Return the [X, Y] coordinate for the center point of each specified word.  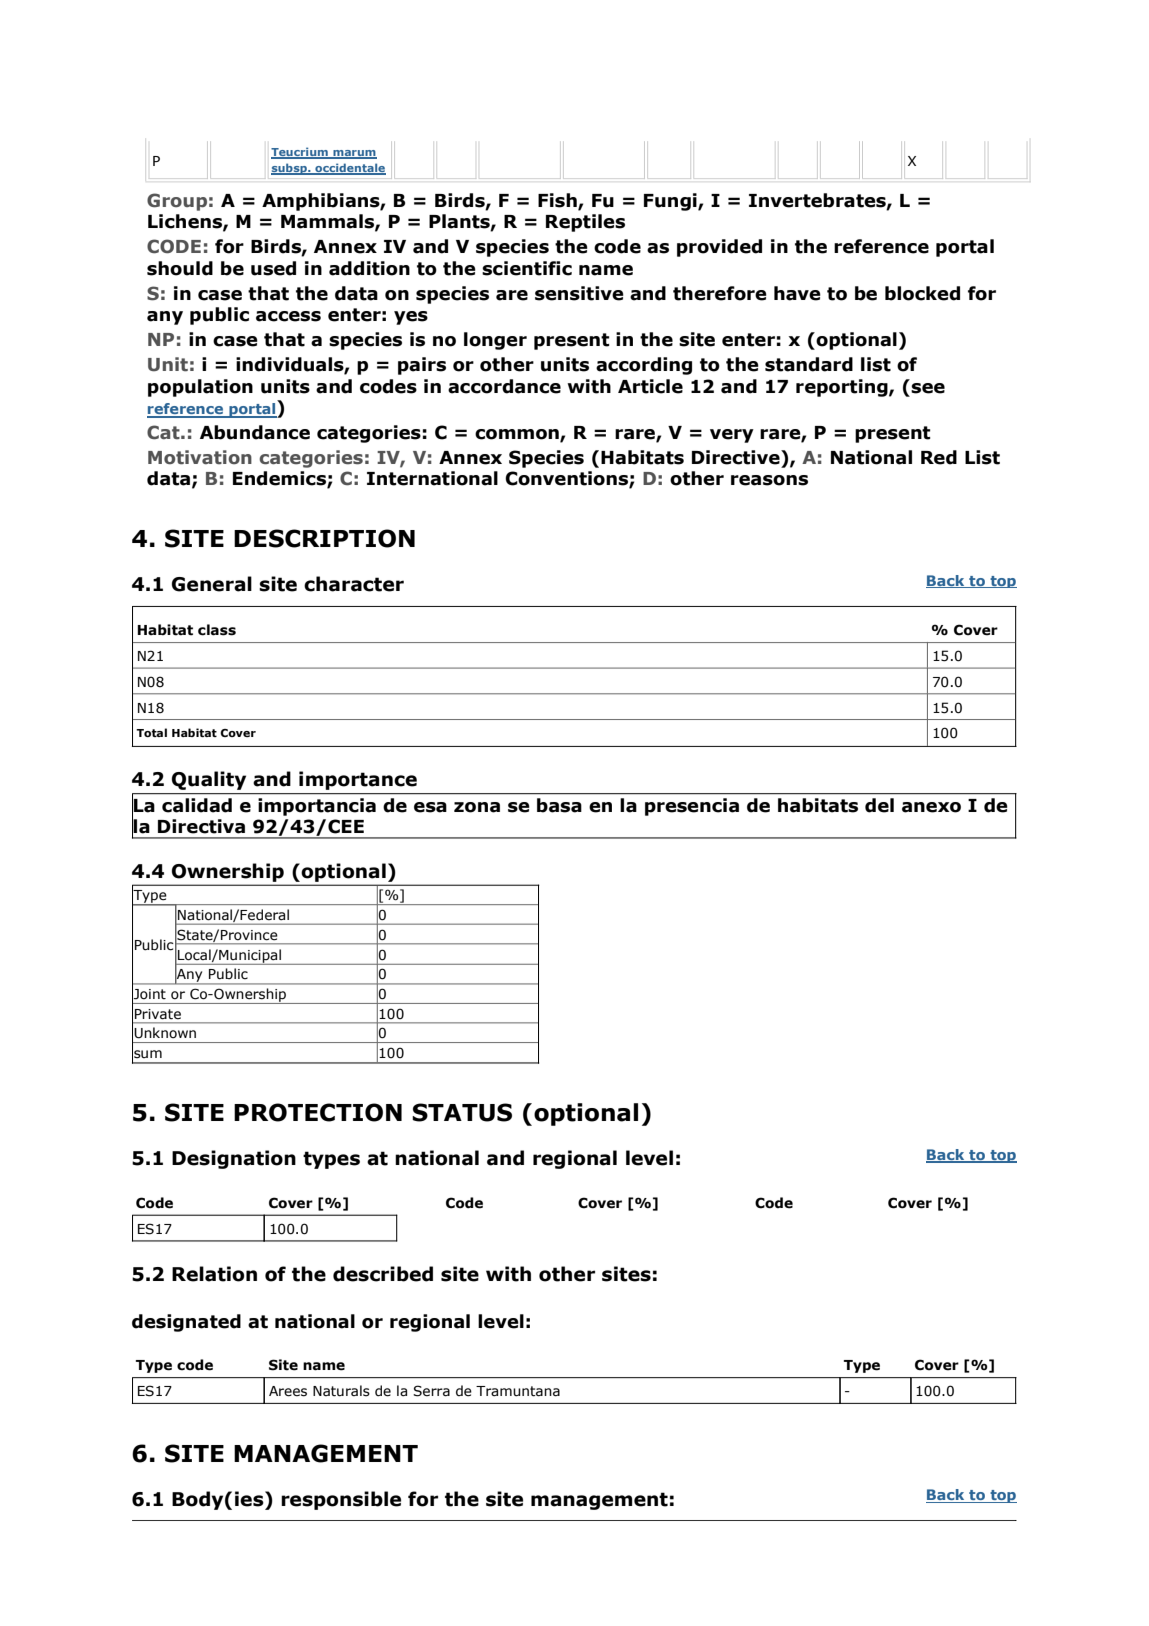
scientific [527, 268]
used [273, 268]
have [797, 293]
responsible [341, 1500]
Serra [431, 1391]
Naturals [341, 1391]
